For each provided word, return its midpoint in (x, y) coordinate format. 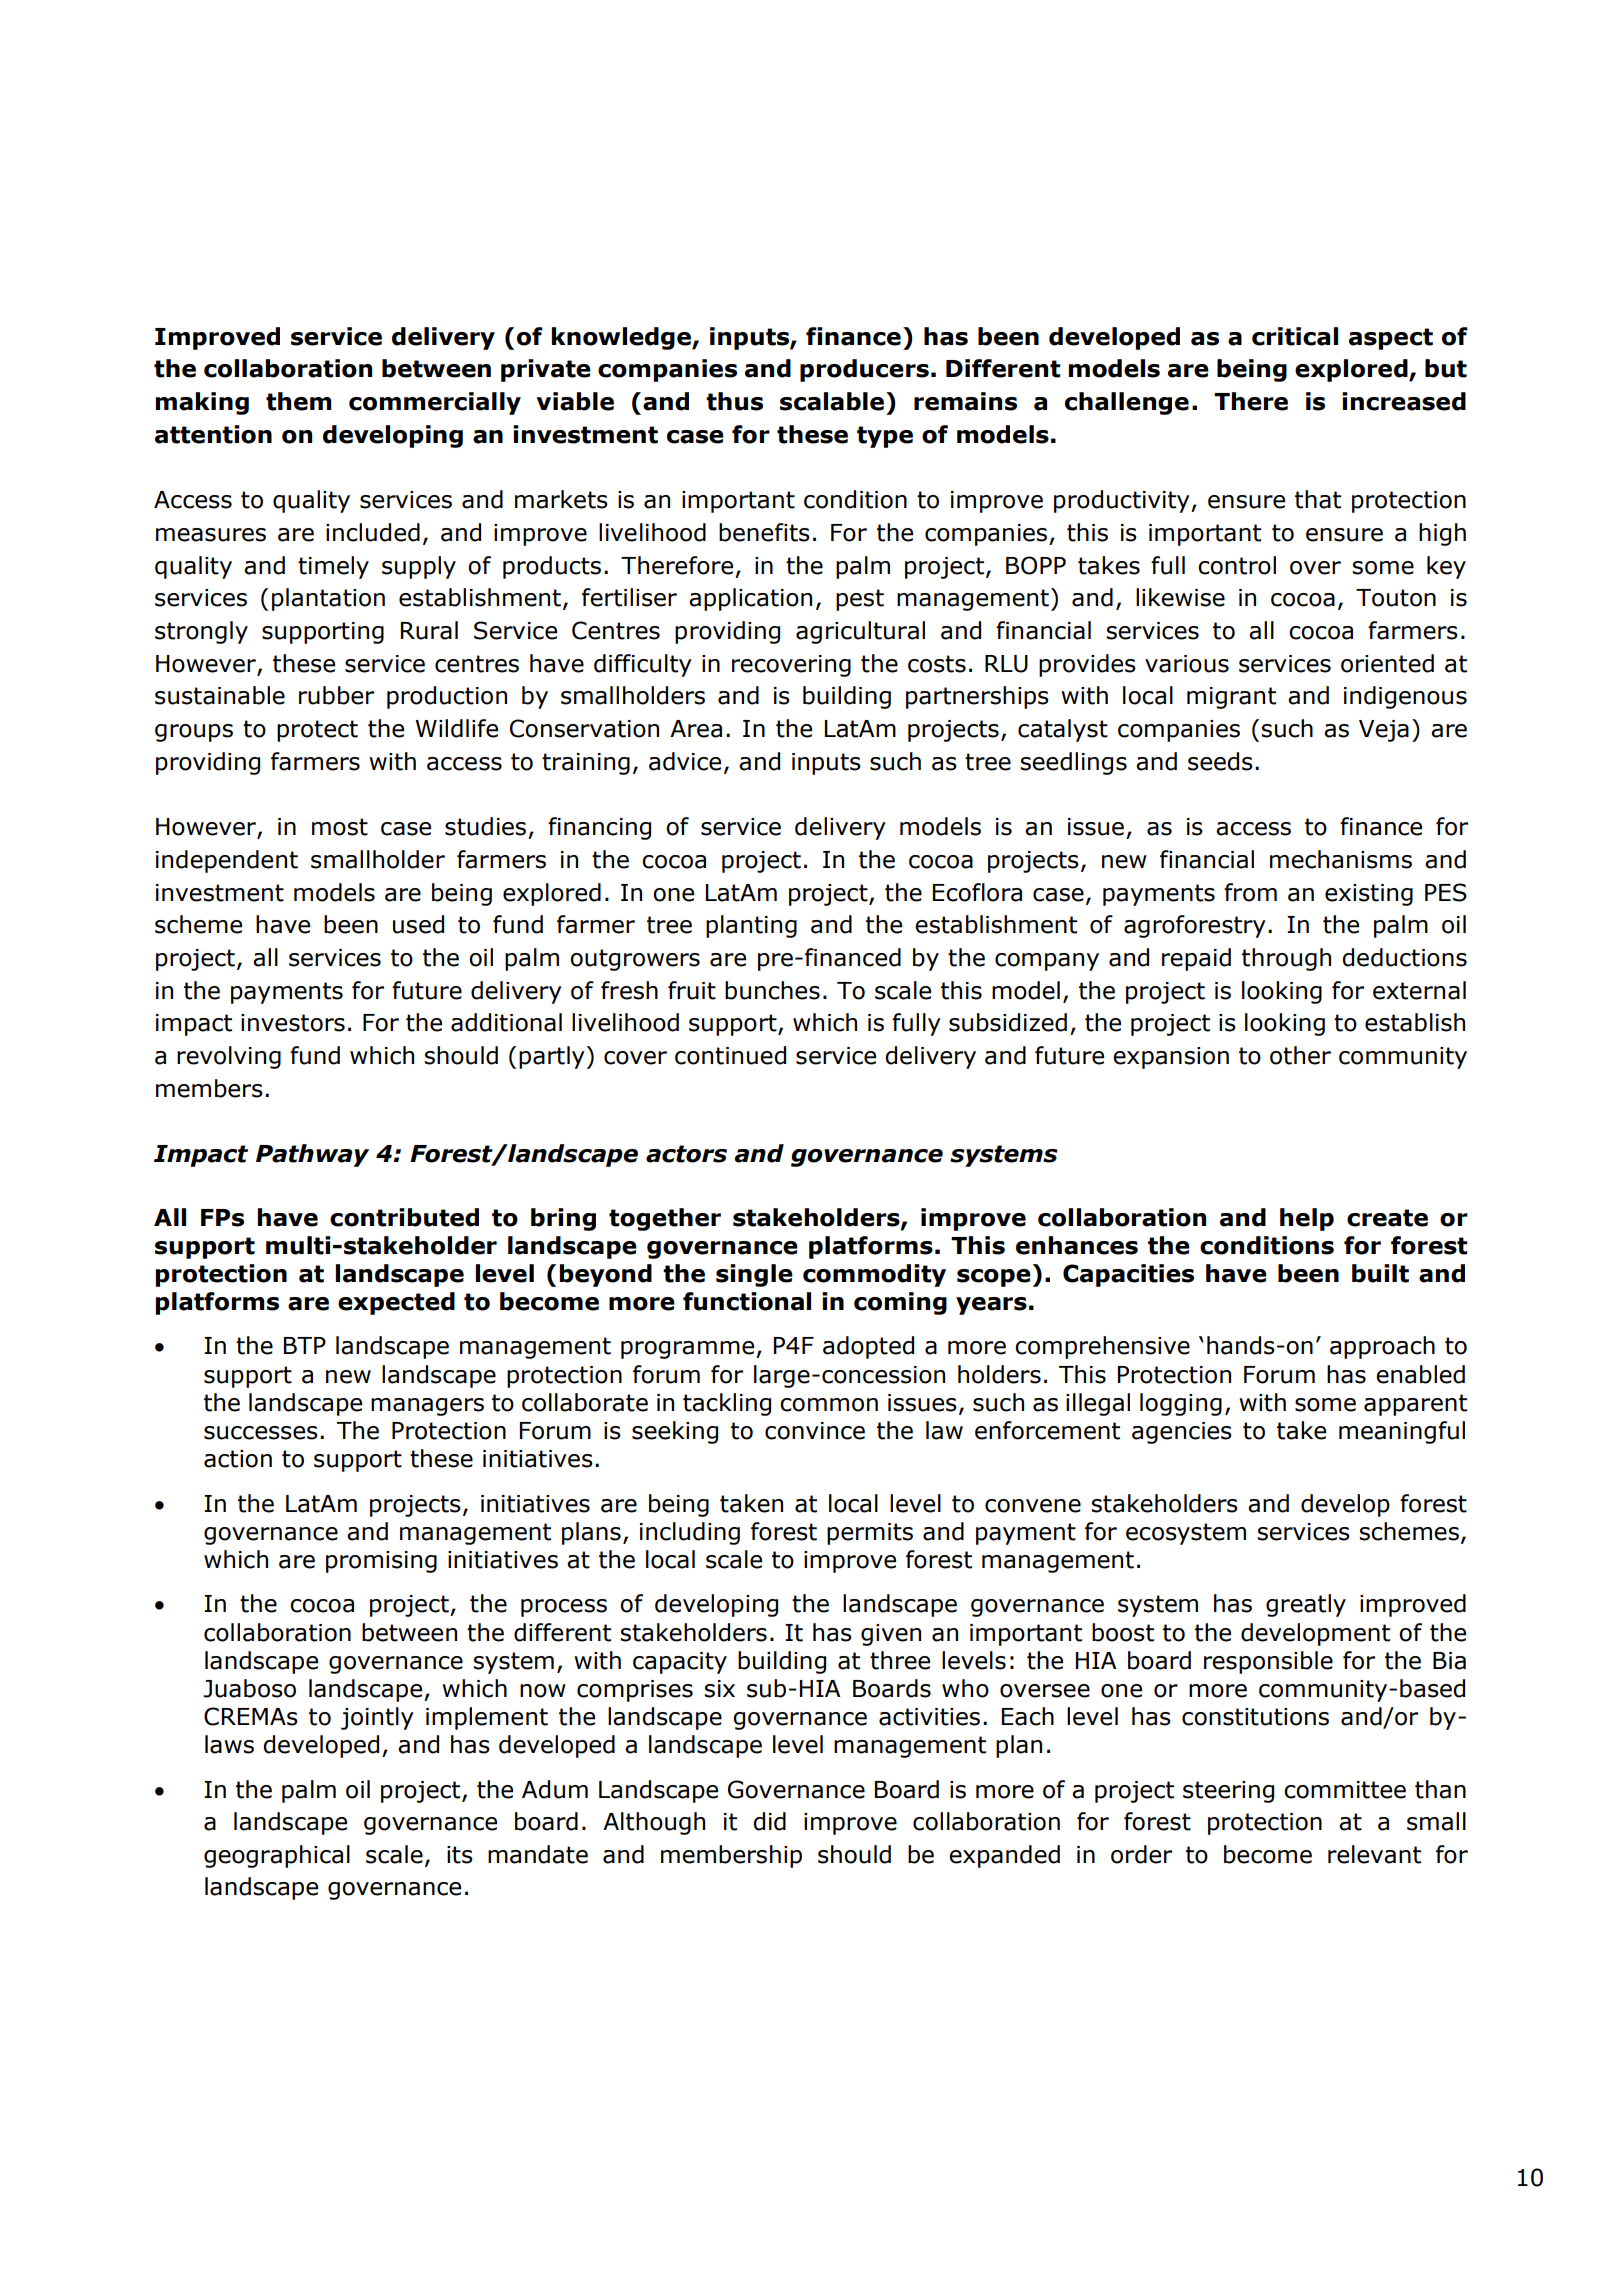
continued (730, 1055)
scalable (832, 401)
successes (261, 1433)
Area (696, 729)
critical (1295, 336)
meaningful (1402, 1432)
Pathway (312, 1155)
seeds (1220, 761)
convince (815, 1431)
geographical (277, 1856)
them (298, 401)
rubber (336, 695)
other (1300, 1055)
